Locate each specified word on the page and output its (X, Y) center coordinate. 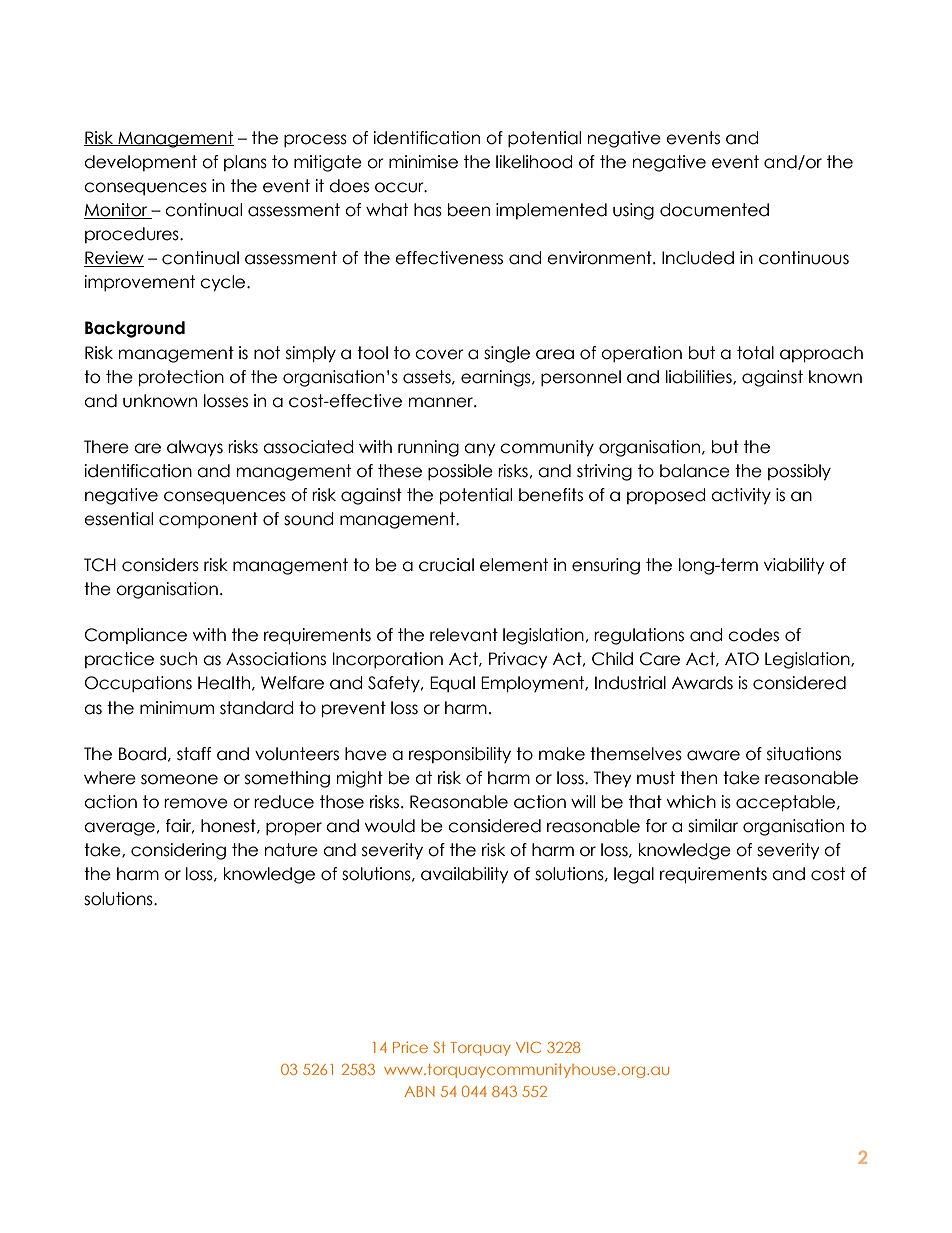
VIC (528, 1047)
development (140, 163)
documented (714, 210)
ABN (419, 1091)
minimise (423, 162)
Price (410, 1047)
